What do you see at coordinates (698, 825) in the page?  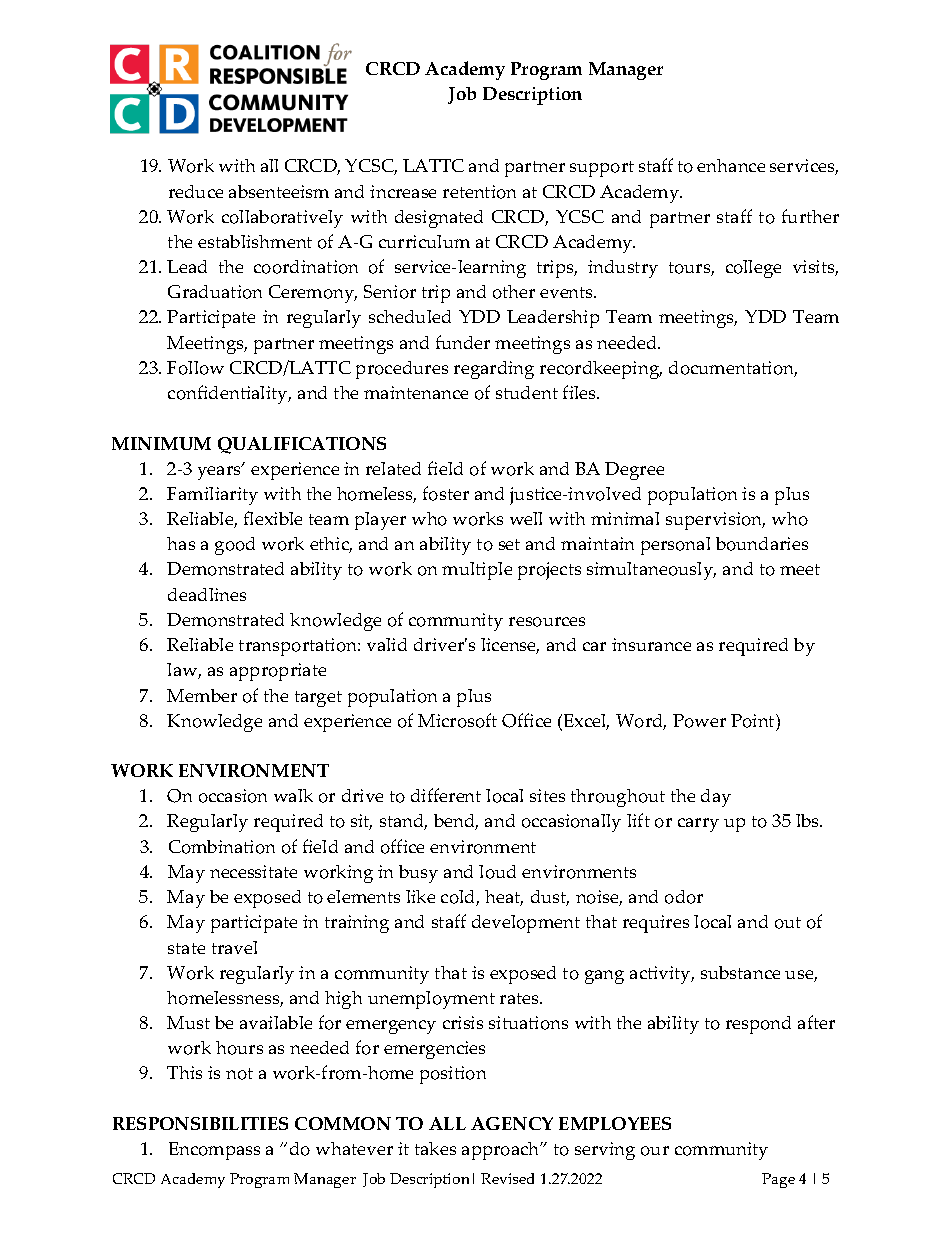 I see `carry` at bounding box center [698, 825].
